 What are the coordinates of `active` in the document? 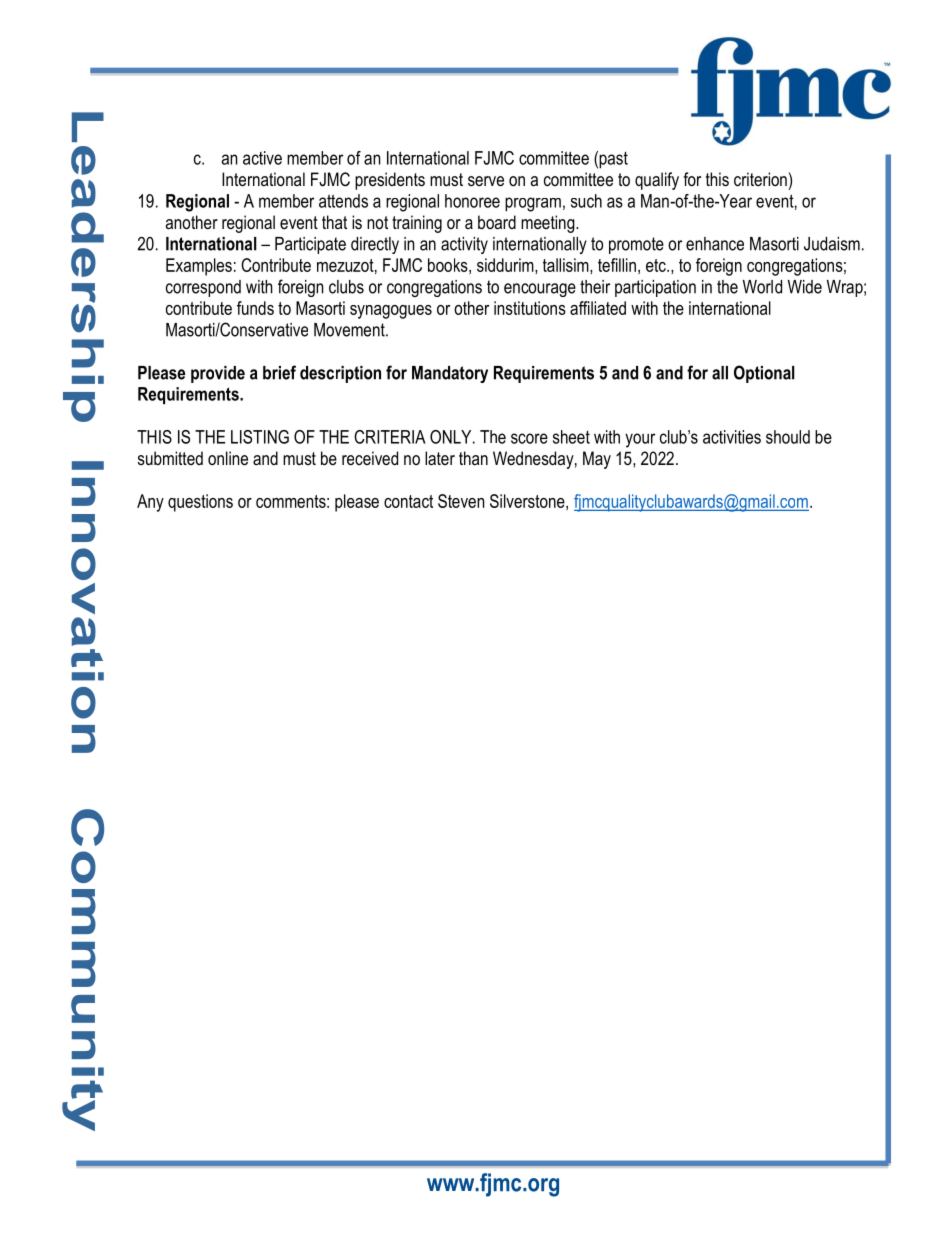 It's located at (262, 158).
